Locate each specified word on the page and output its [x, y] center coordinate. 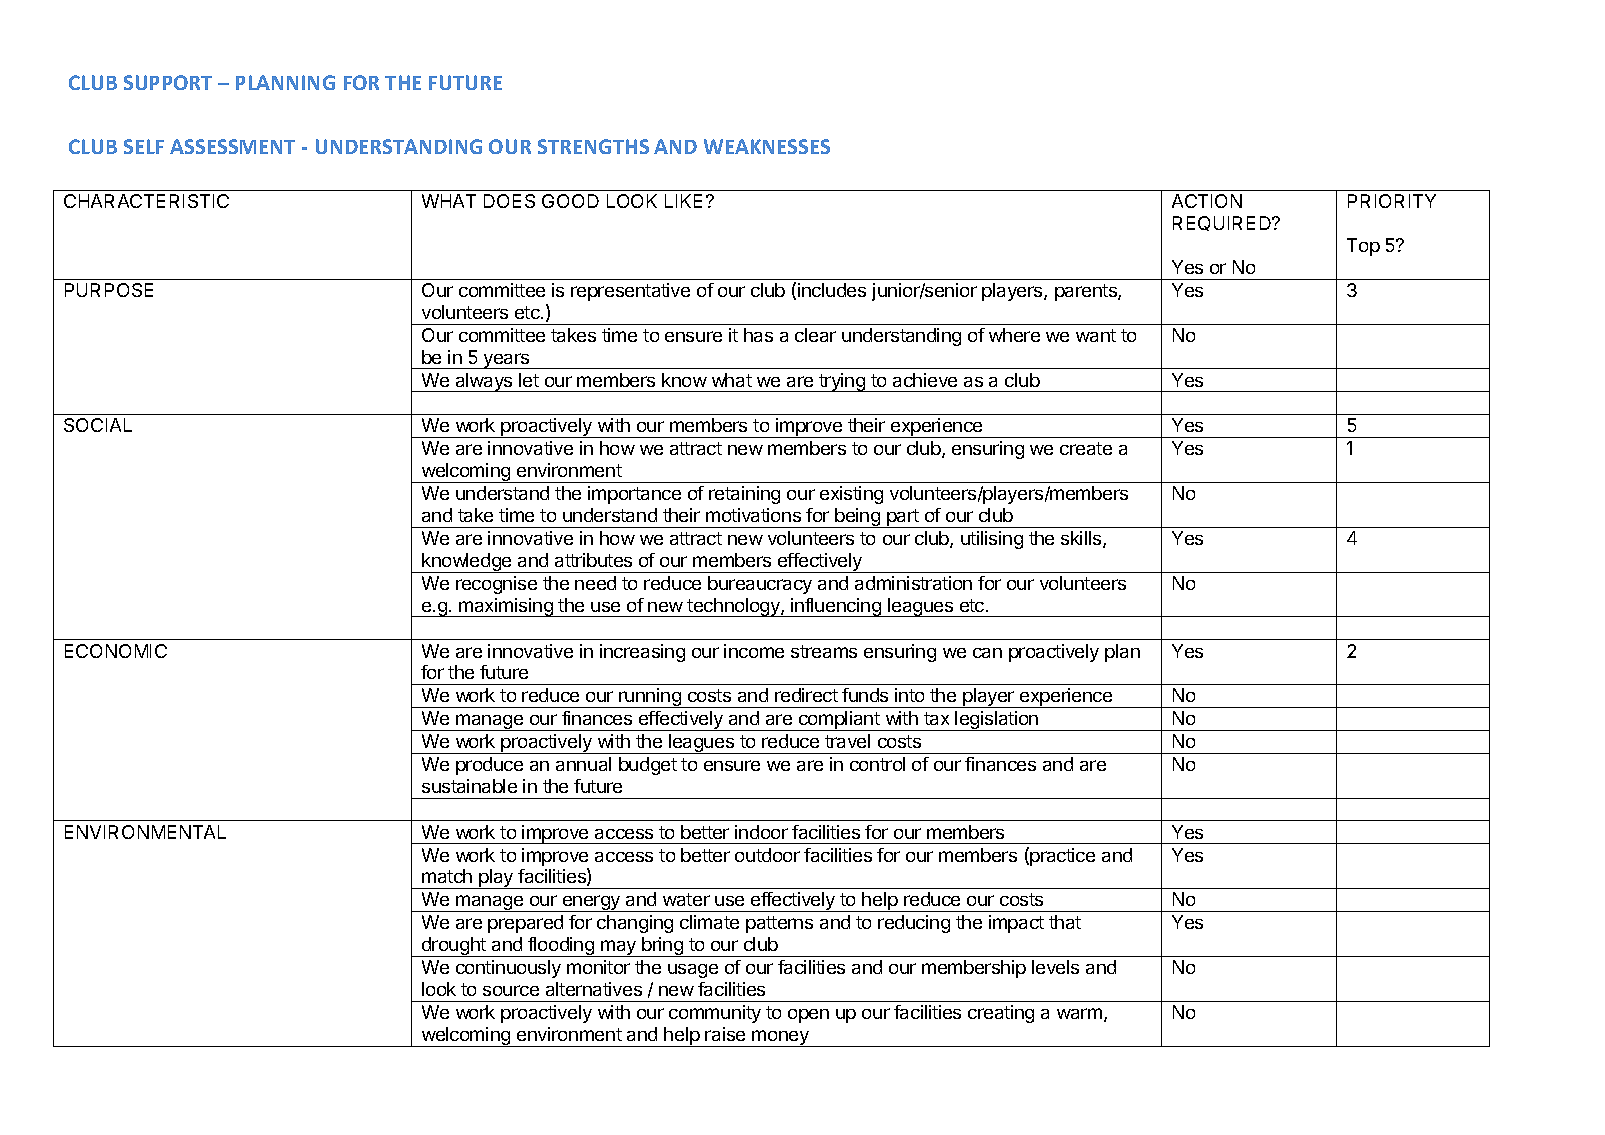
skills [1082, 539]
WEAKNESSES [767, 146]
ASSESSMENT [232, 146]
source [511, 990]
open [808, 1016]
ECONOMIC [116, 651]
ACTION [1207, 201]
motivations [753, 515]
